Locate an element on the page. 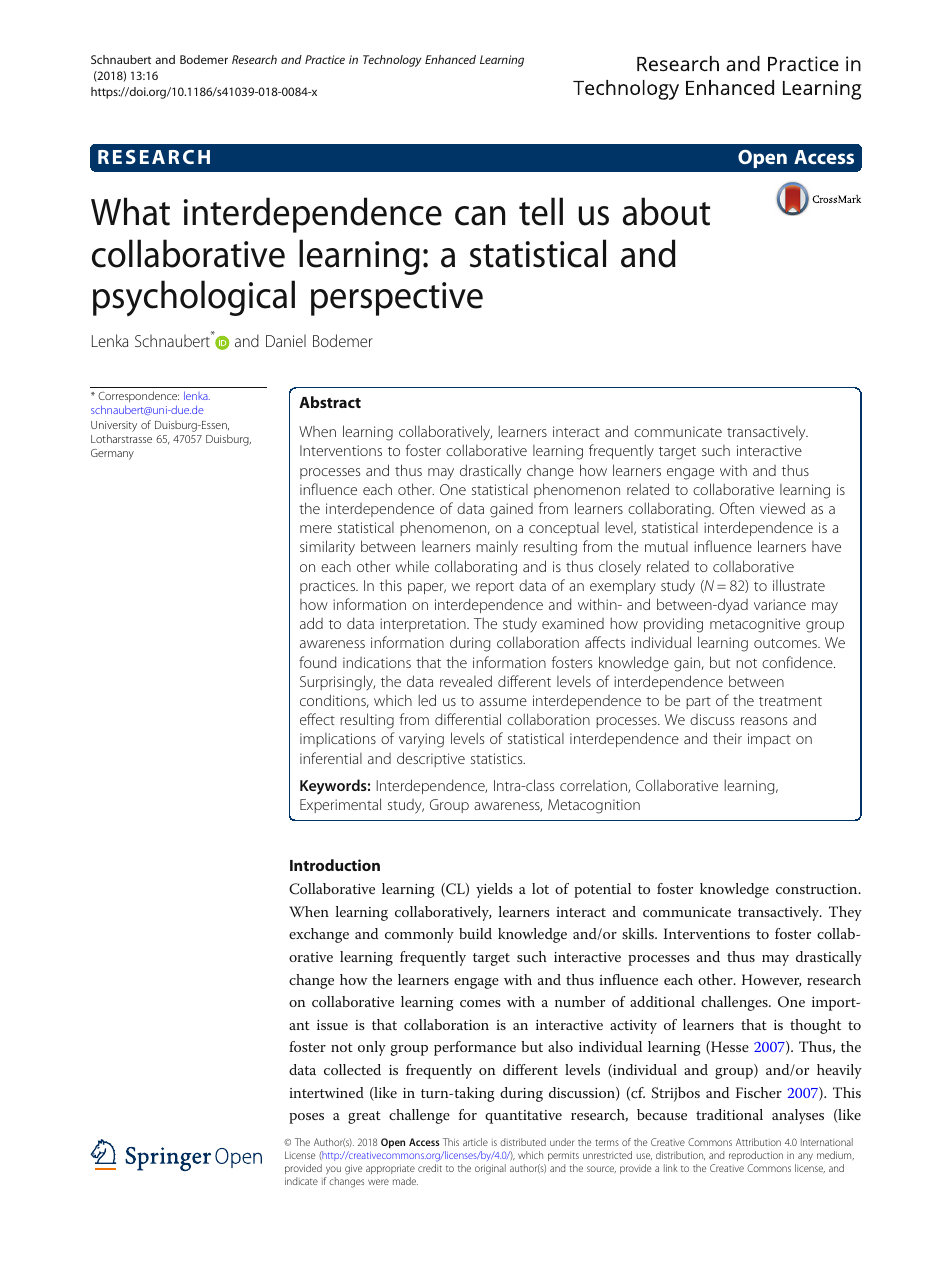 The width and height of the page is (952, 1270). Enhanced is located at coordinates (450, 59).
